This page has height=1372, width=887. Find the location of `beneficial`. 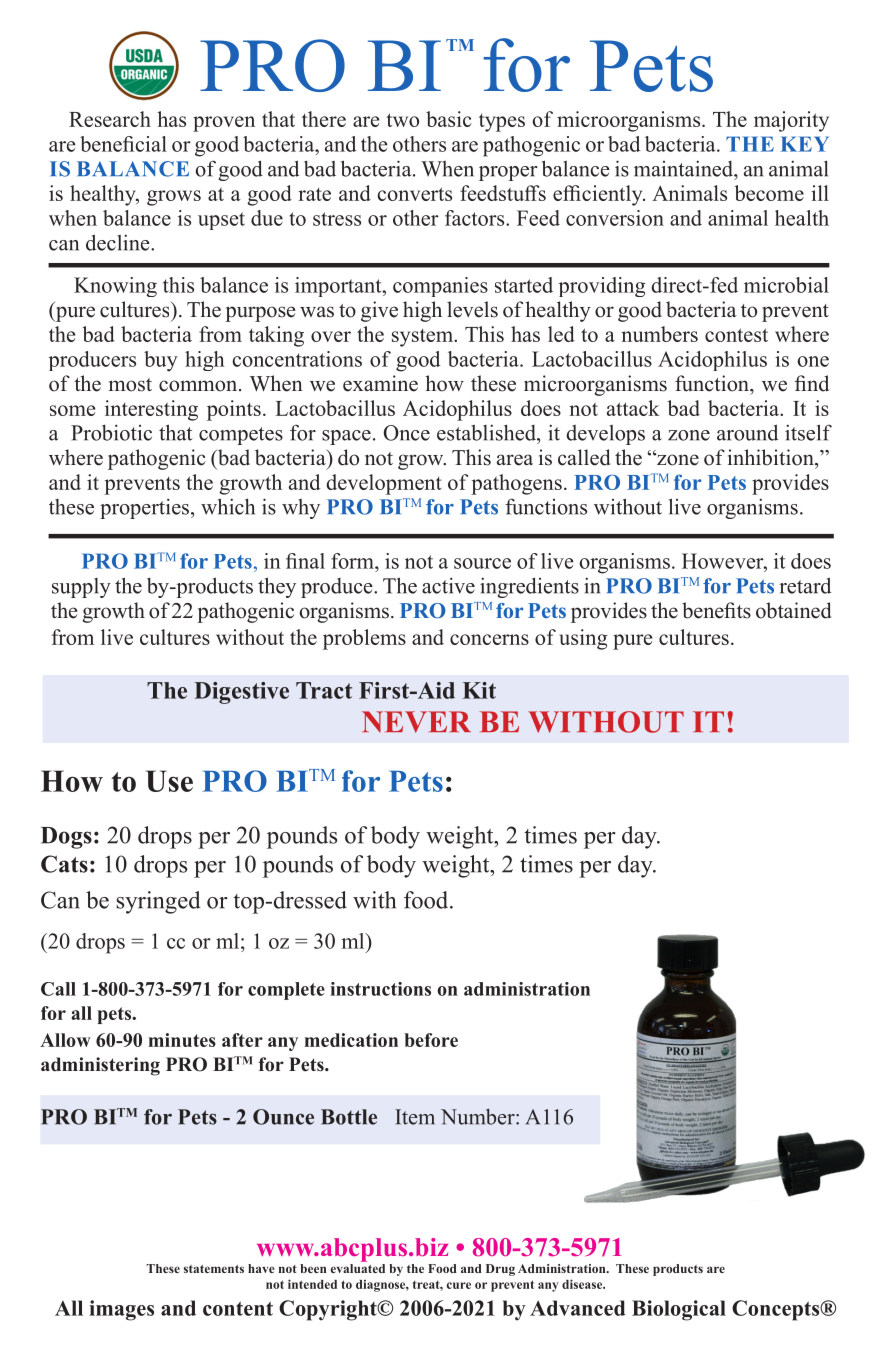

beneficial is located at coordinates (123, 144).
